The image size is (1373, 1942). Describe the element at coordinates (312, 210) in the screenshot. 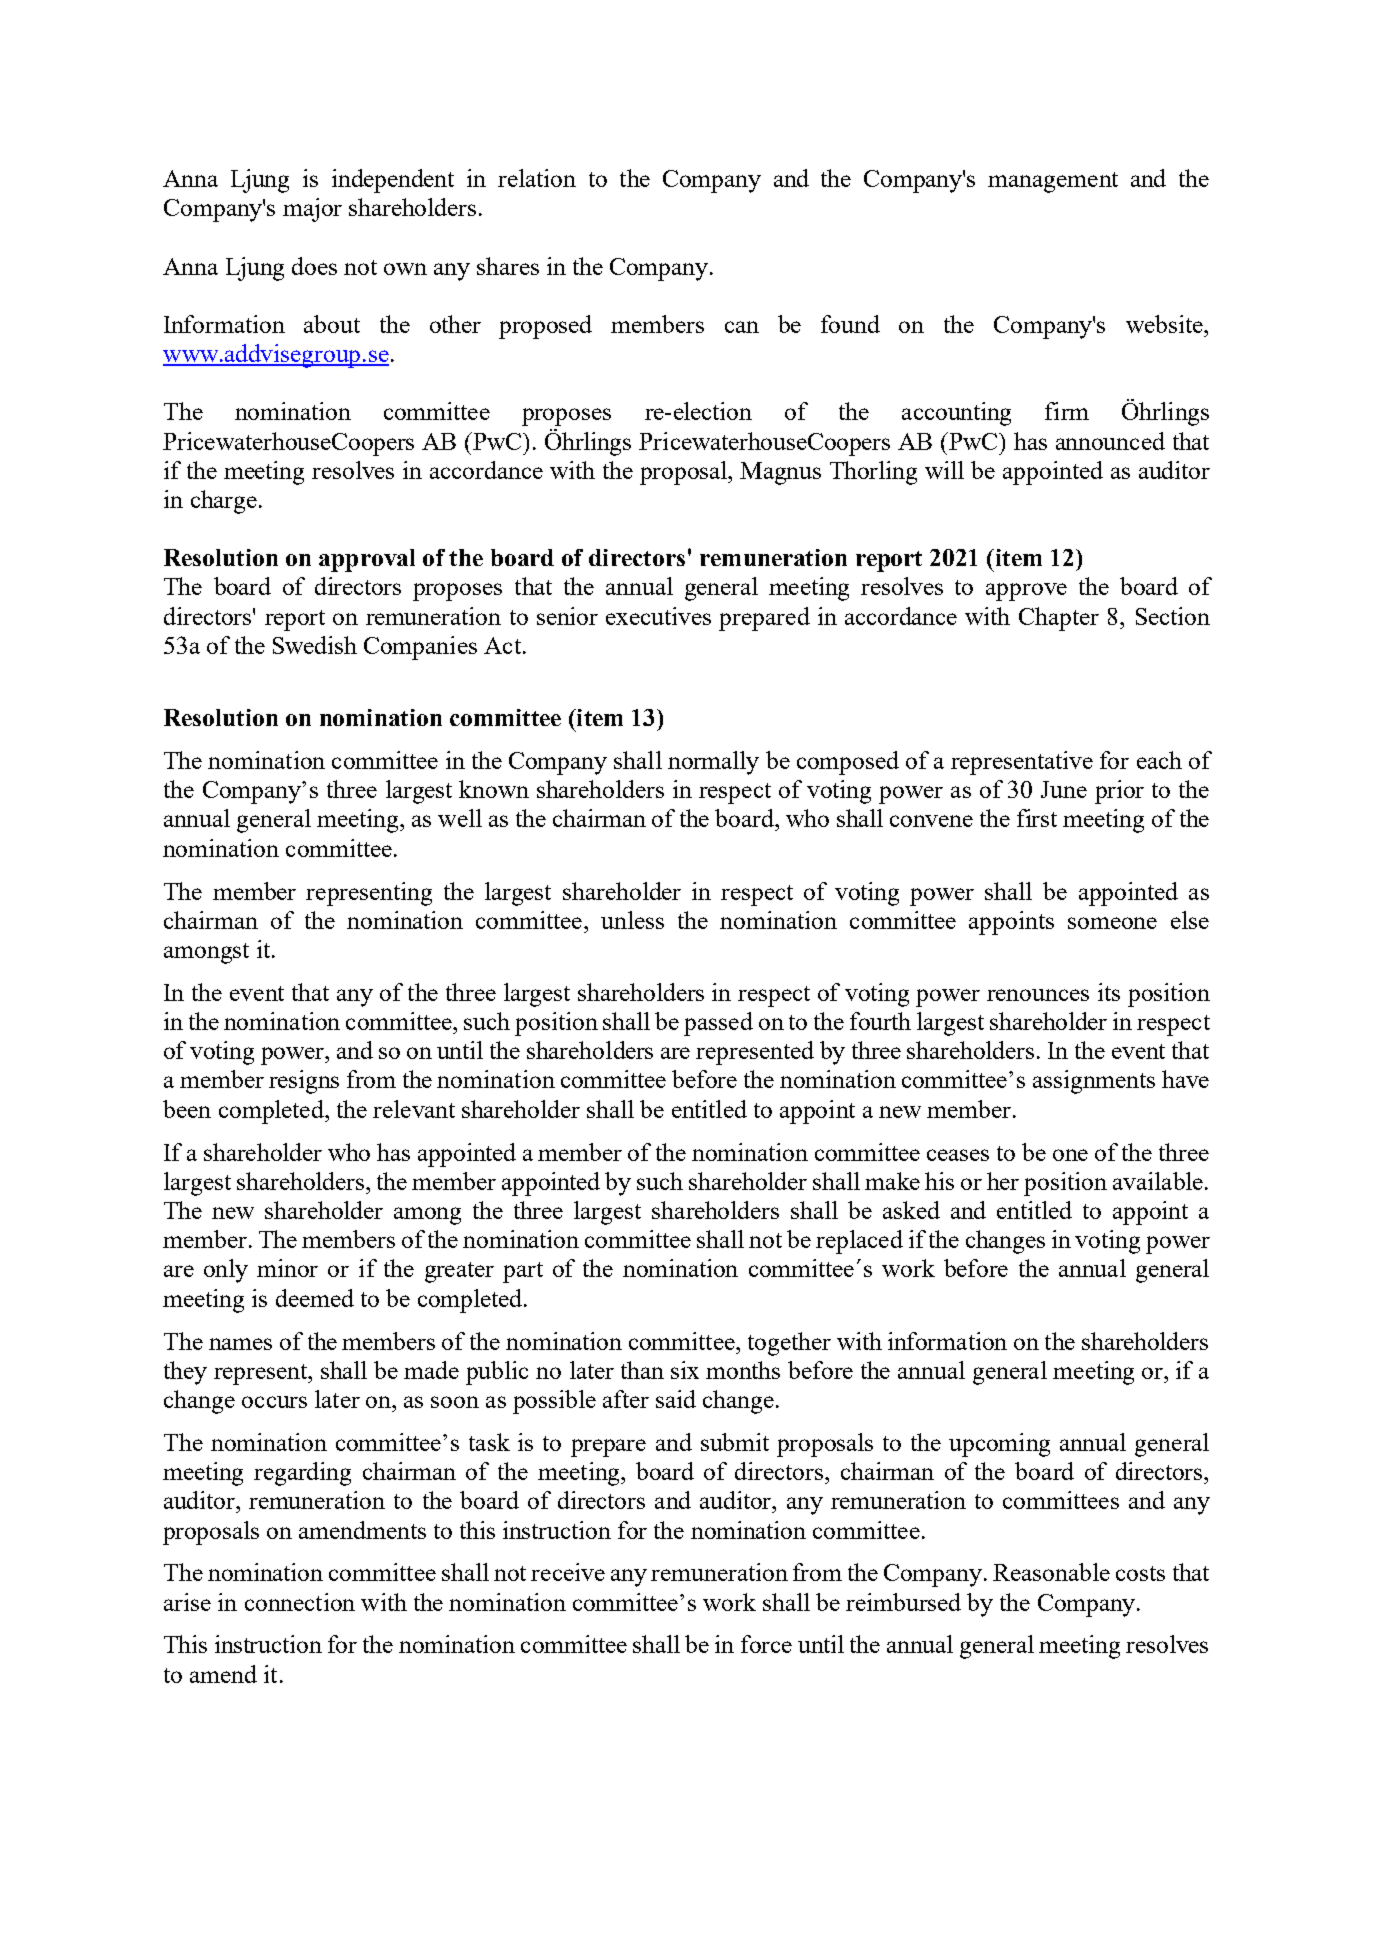

I see `major` at that location.
